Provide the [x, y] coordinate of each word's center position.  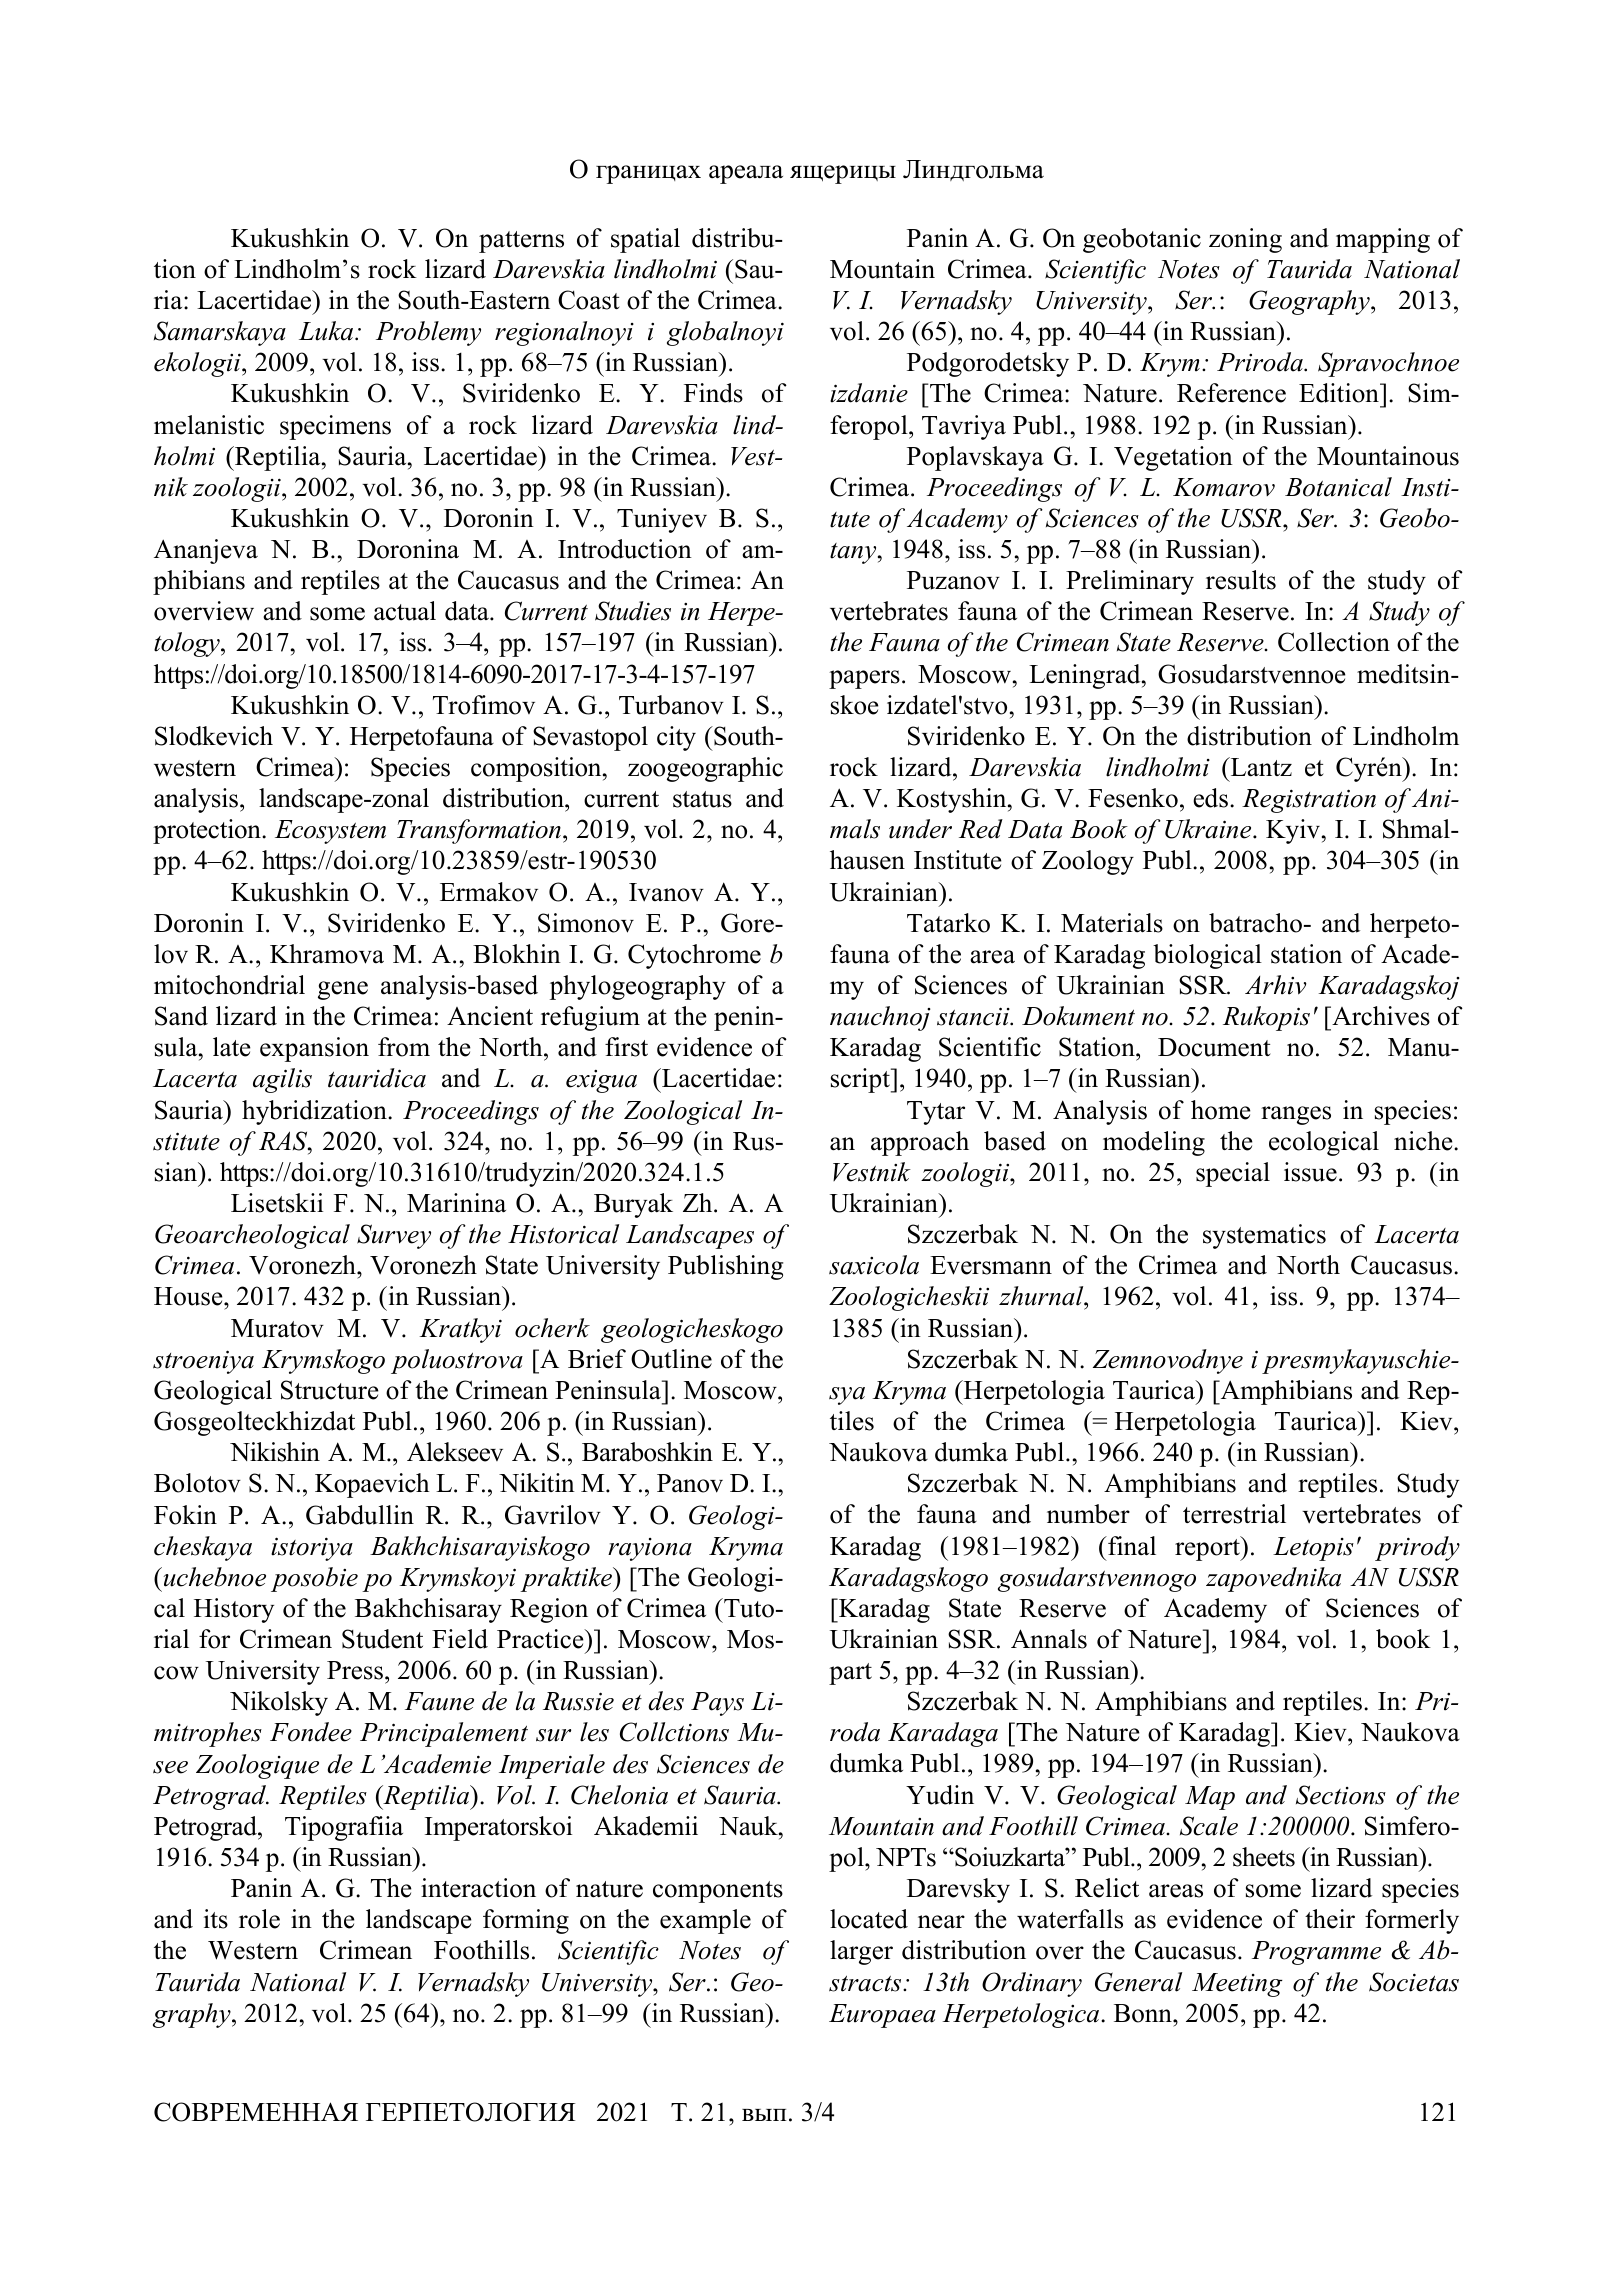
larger [861, 1952]
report [1209, 1548]
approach [920, 1143]
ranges [1296, 1115]
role [259, 1919]
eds [1210, 798]
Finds [713, 393]
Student [382, 1639]
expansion [314, 1049]
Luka [327, 331]
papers [864, 679]
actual [405, 611]
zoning [1245, 240]
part [850, 1674]
